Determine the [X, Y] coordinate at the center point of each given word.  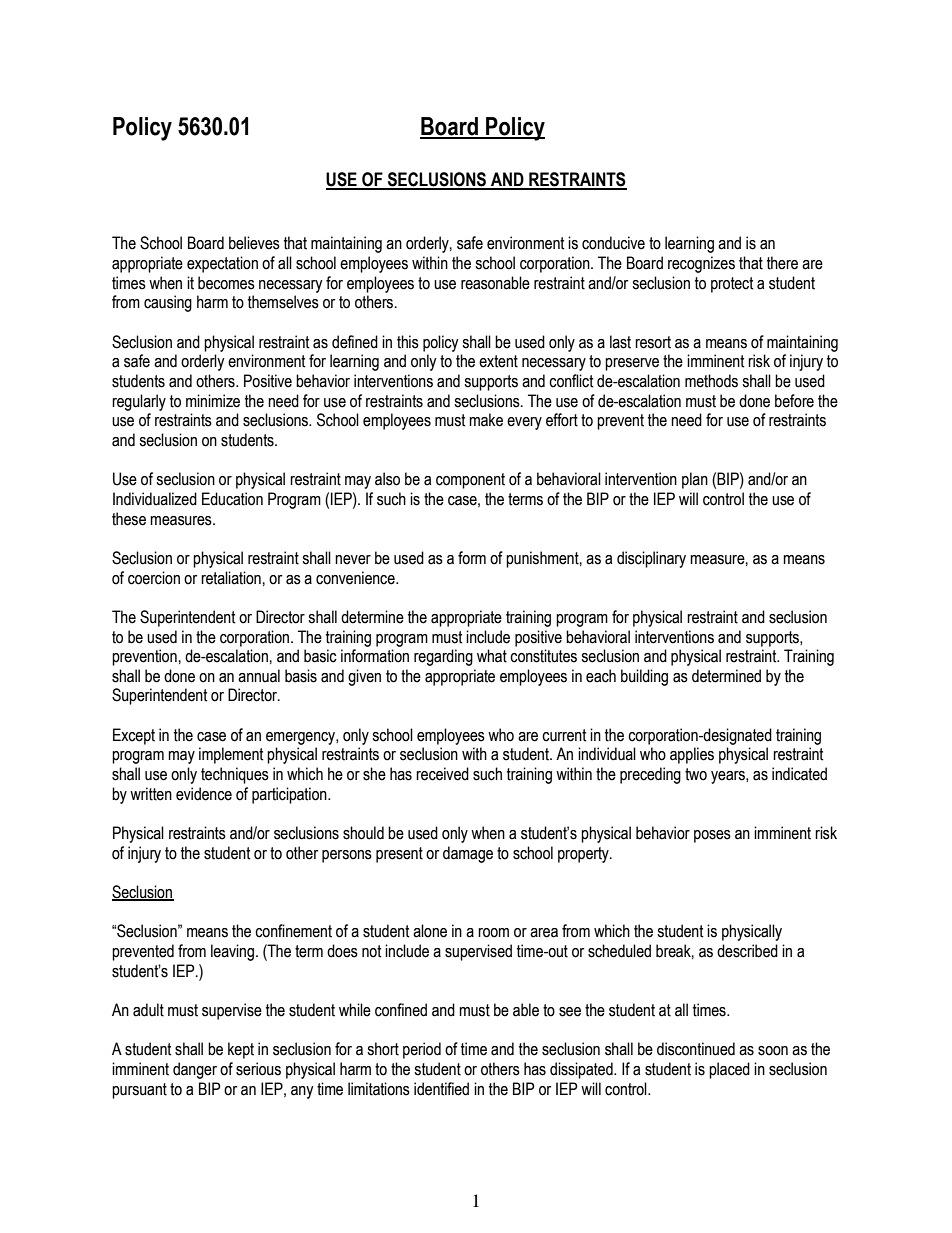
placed [729, 1070]
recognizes [701, 264]
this [408, 342]
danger [195, 1070]
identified [441, 1089]
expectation [222, 264]
